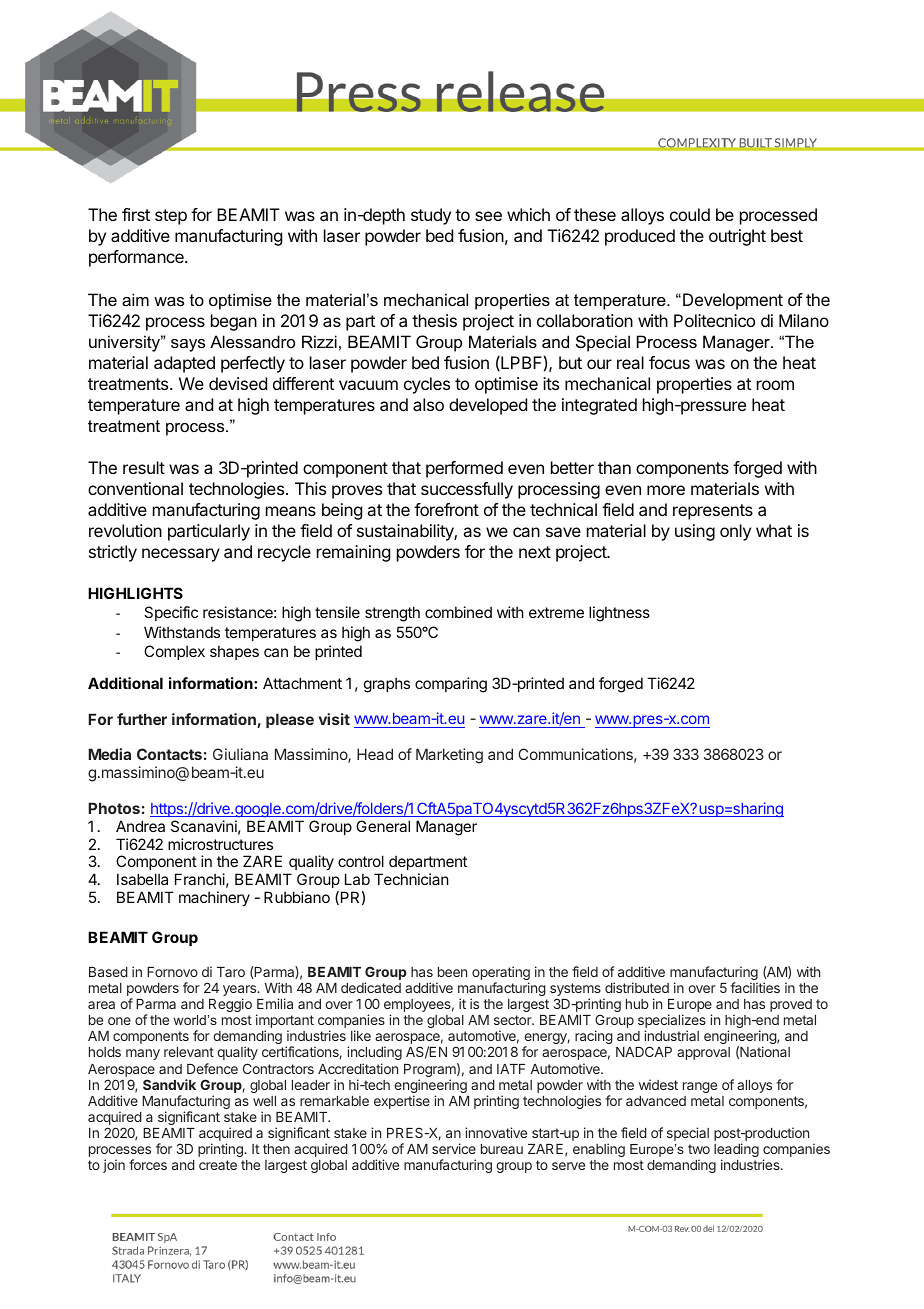 The image size is (924, 1309). I want to click on facilities, so click(755, 987).
